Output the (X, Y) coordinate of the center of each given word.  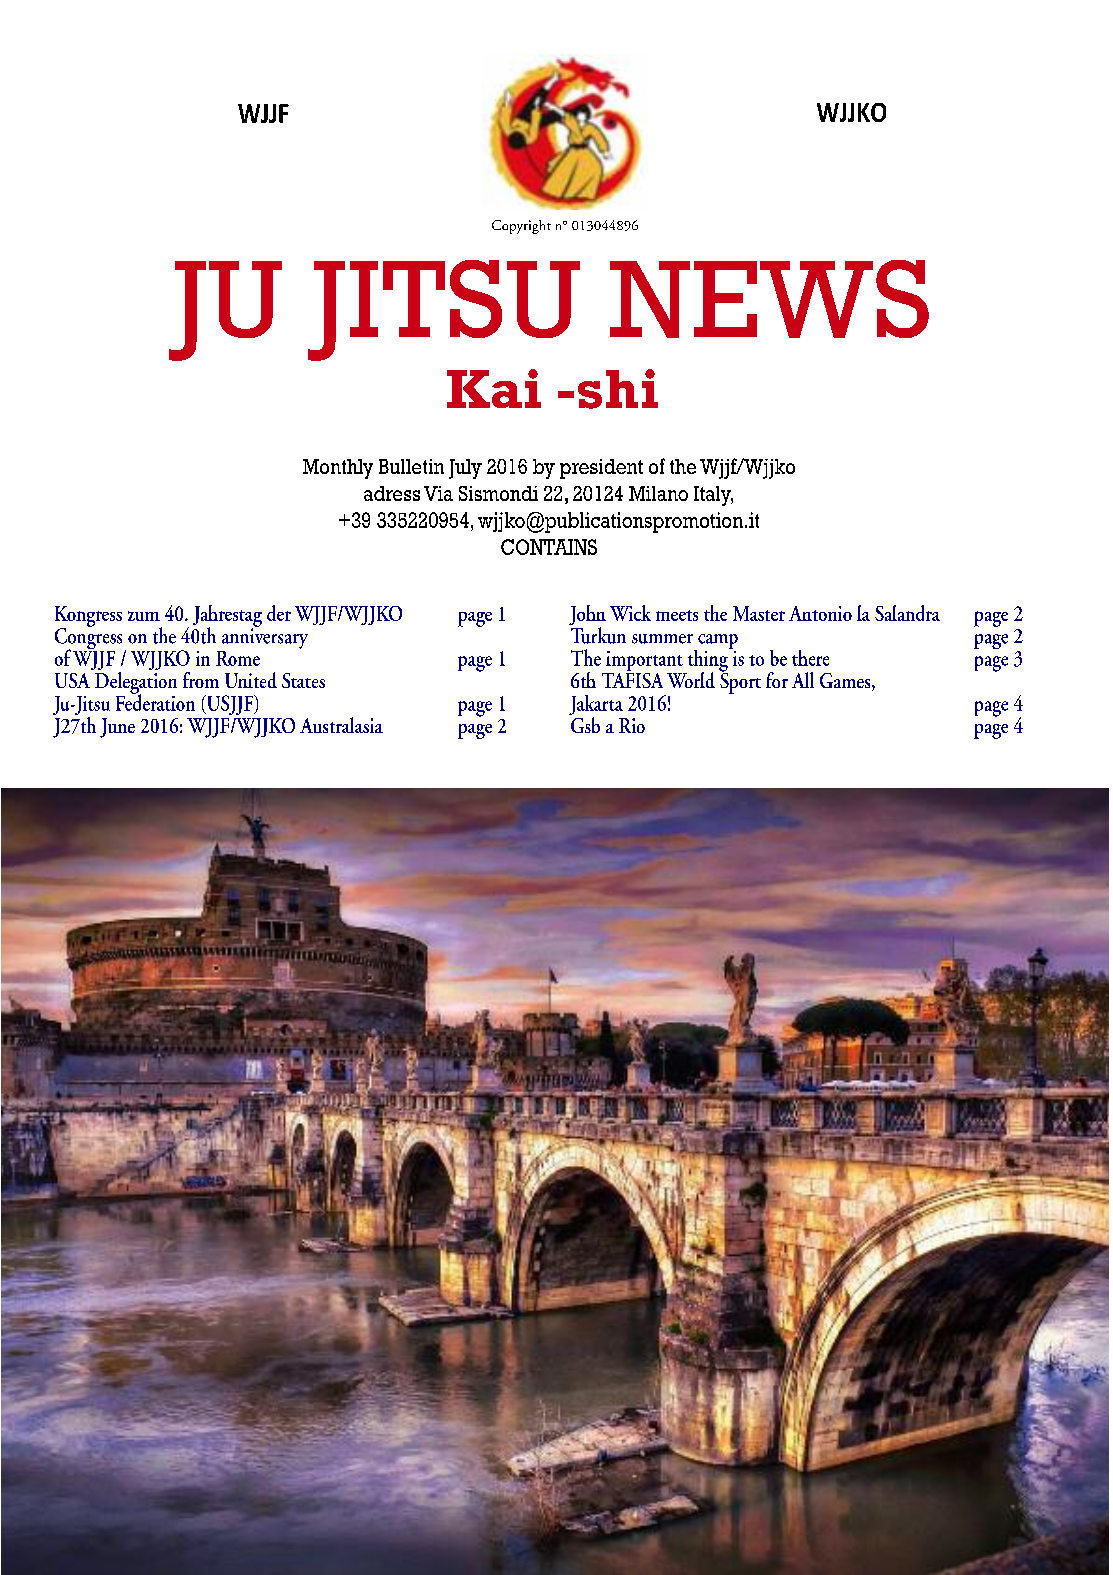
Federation (155, 701)
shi (618, 389)
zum (144, 616)
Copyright (521, 227)
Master (759, 613)
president (601, 469)
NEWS (769, 299)
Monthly (338, 469)
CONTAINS (549, 547)
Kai (494, 388)
